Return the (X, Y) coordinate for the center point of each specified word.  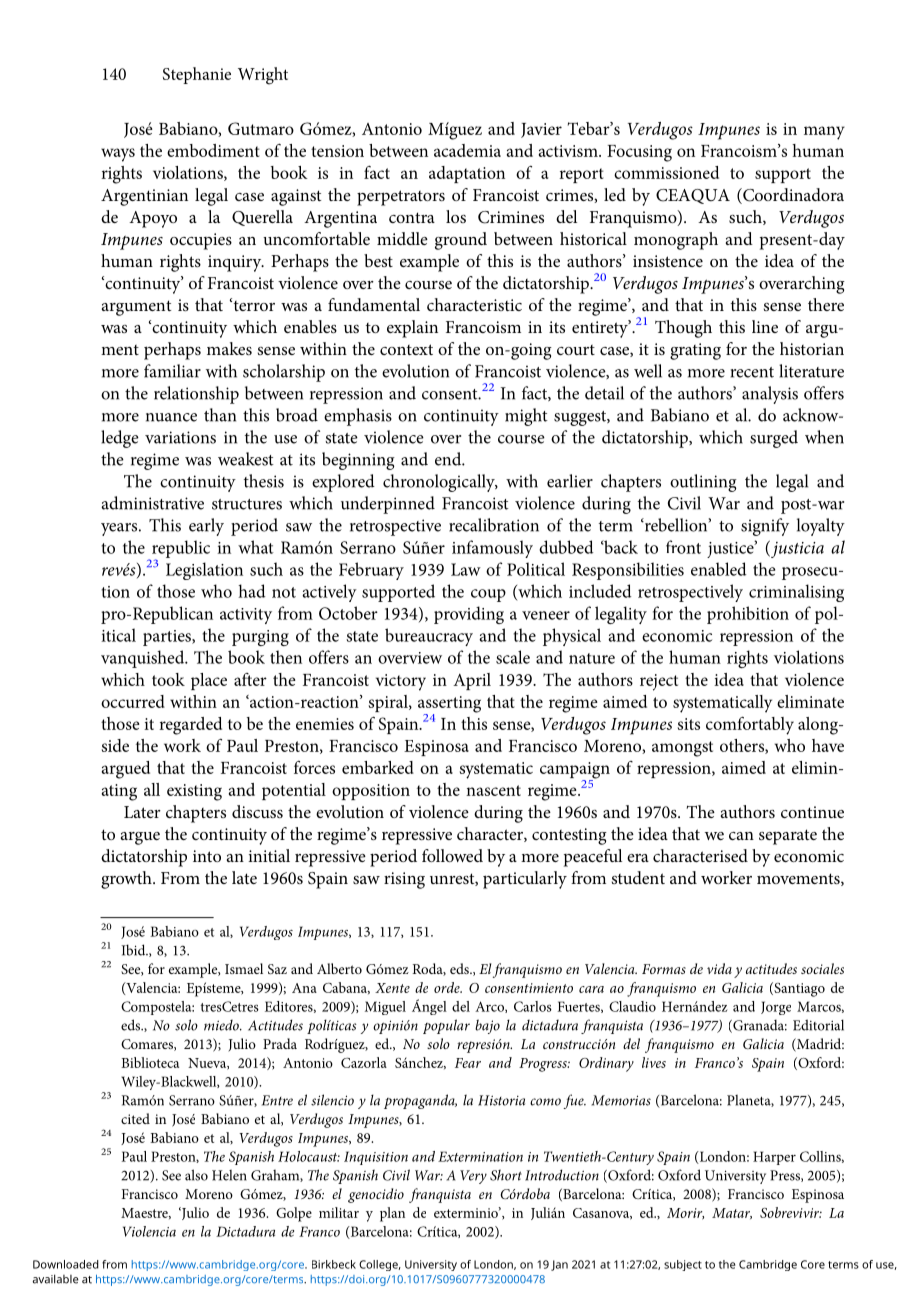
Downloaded (66, 1264)
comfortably (750, 725)
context (406, 349)
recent (752, 372)
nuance (171, 417)
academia (467, 150)
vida (719, 968)
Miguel (385, 1008)
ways (118, 155)
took (168, 679)
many (824, 133)
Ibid (134, 950)
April (472, 681)
